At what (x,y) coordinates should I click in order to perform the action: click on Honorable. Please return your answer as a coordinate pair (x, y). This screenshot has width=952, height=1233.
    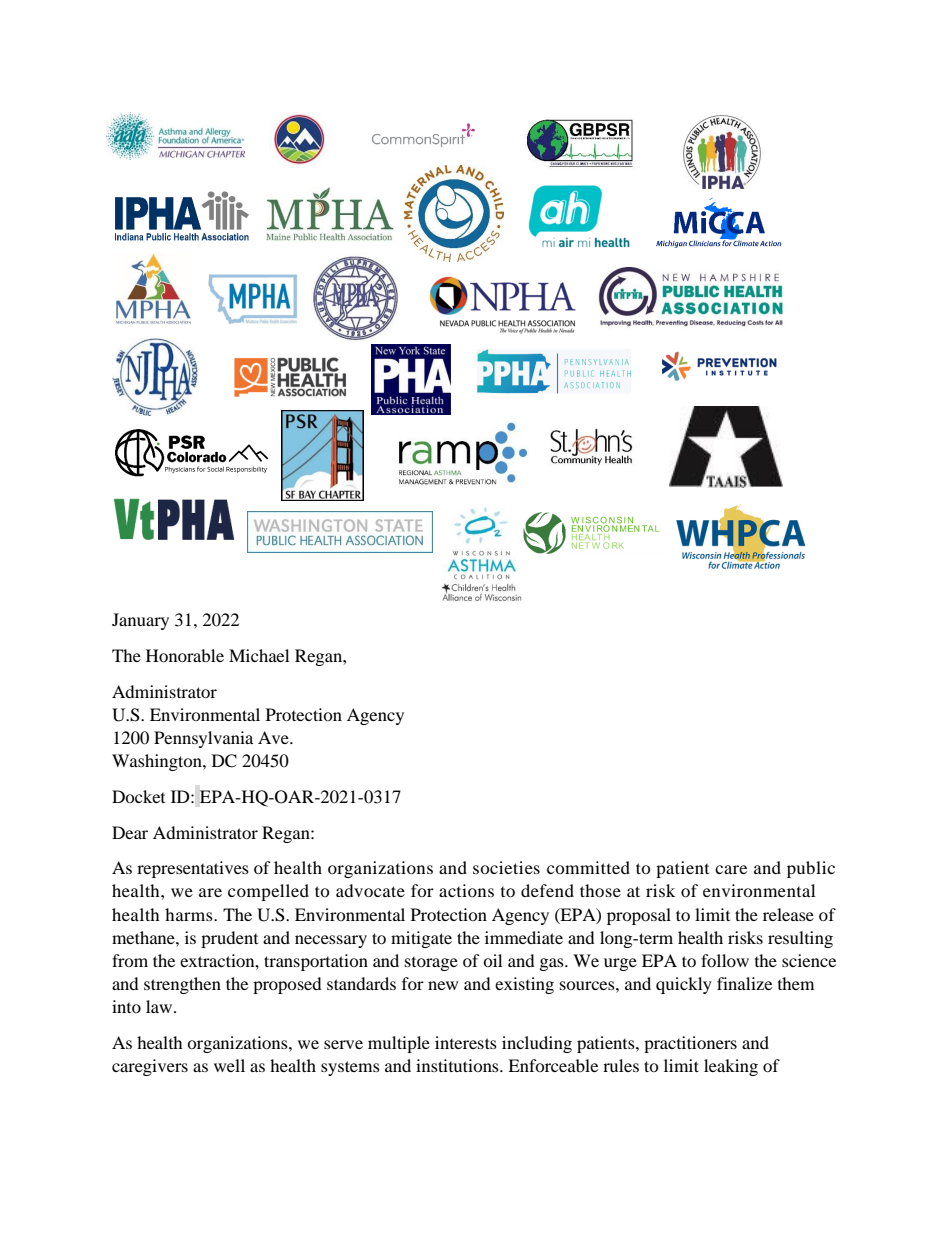
    Looking at the image, I should click on (185, 655).
